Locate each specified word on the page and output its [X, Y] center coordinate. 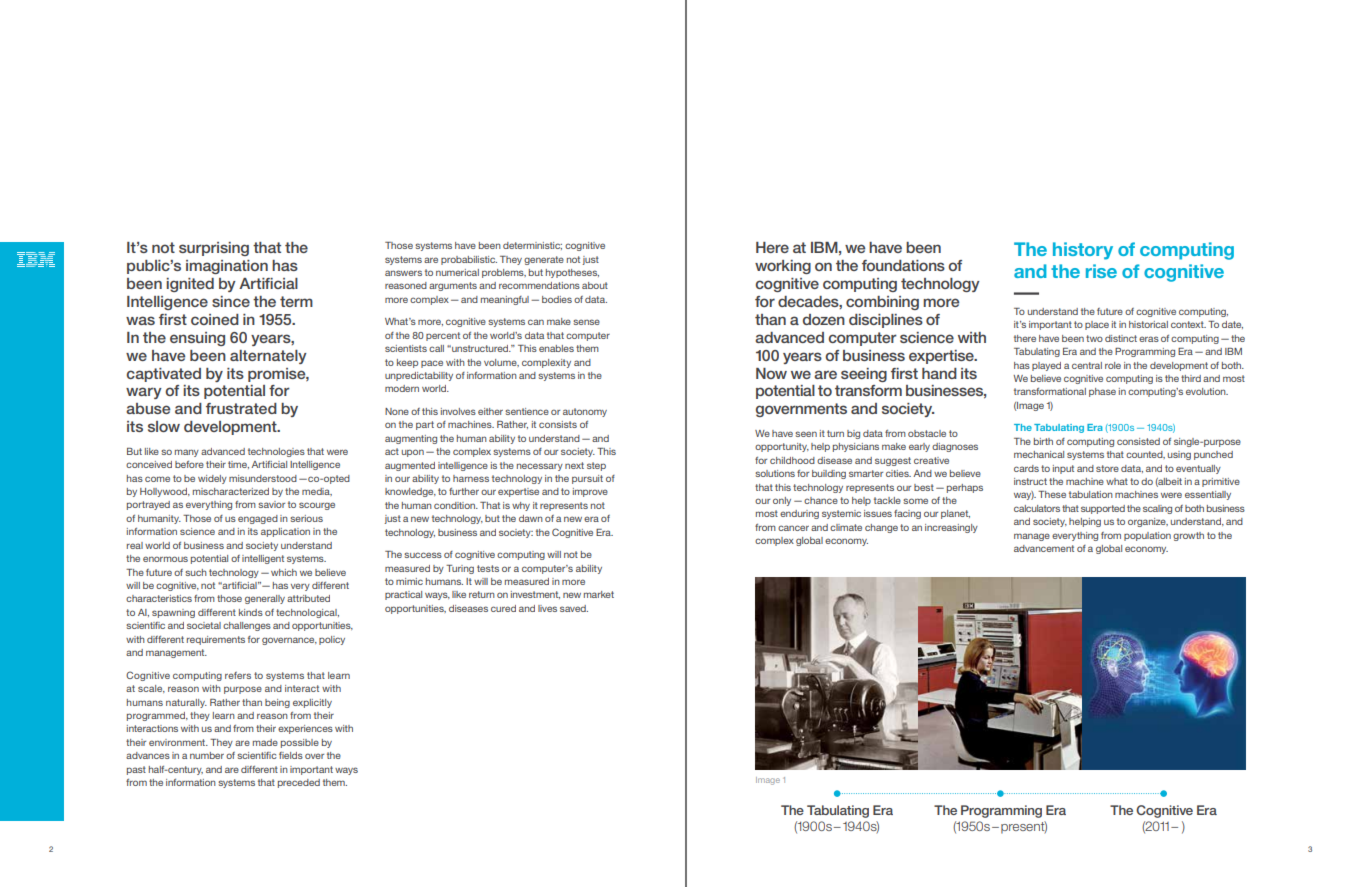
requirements [216, 640]
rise [1101, 271]
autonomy [585, 412]
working [783, 267]
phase [1102, 392]
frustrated [241, 408]
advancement [1044, 548]
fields [291, 755]
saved [574, 608]
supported [1103, 509]
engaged [258, 519]
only [782, 501]
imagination [227, 267]
